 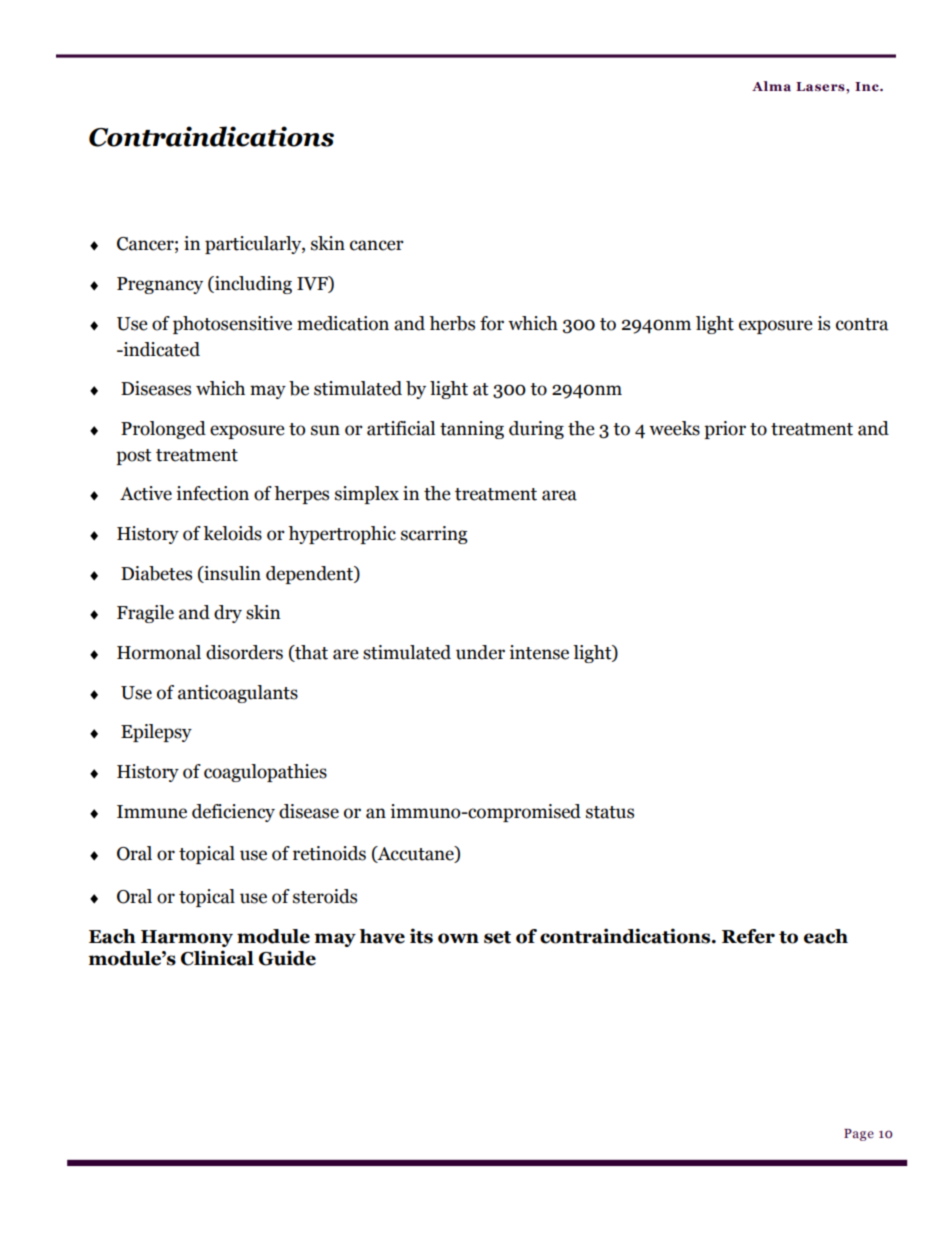 I want to click on prior, so click(x=725, y=430).
